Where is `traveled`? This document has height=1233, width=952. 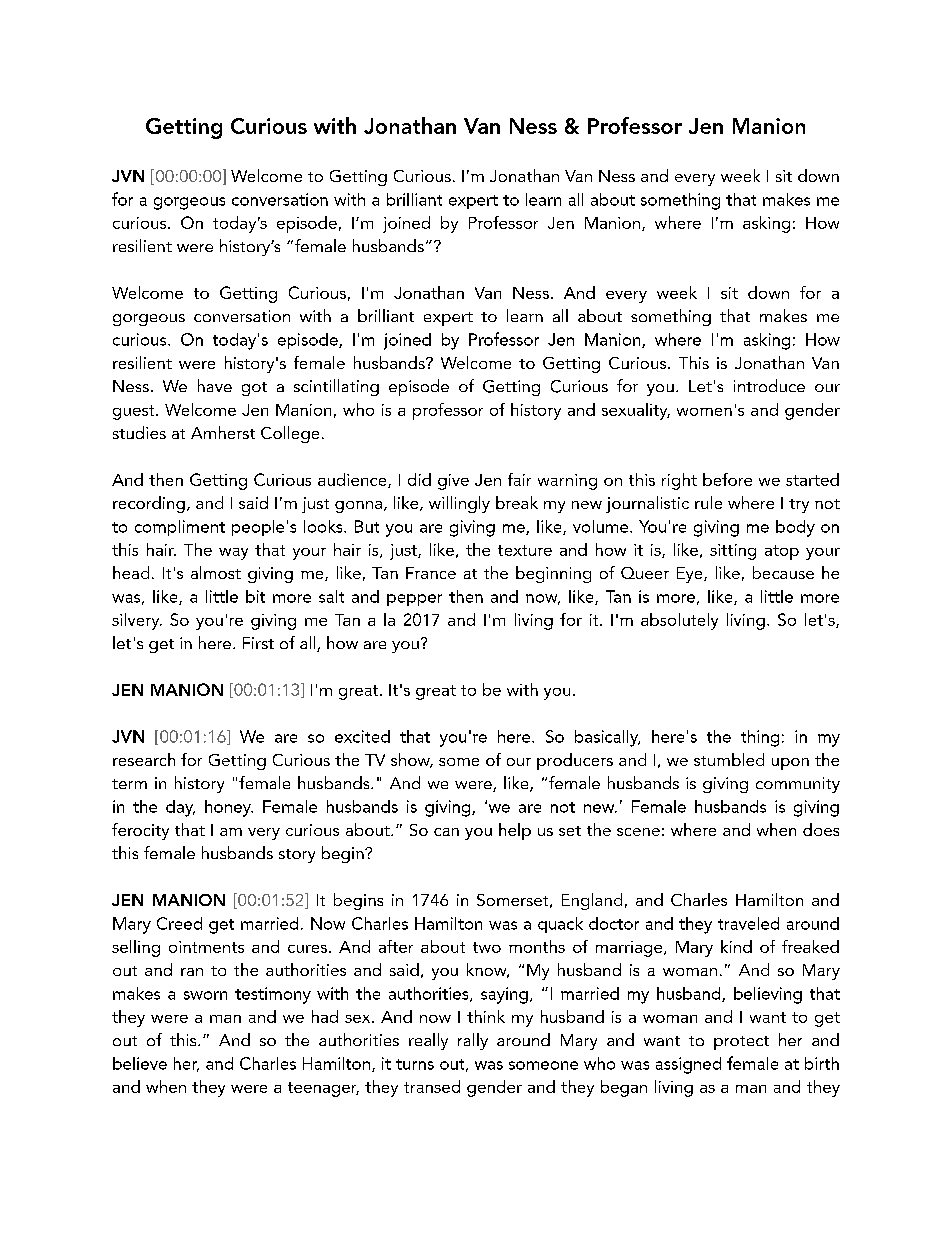
traveled is located at coordinates (748, 923).
